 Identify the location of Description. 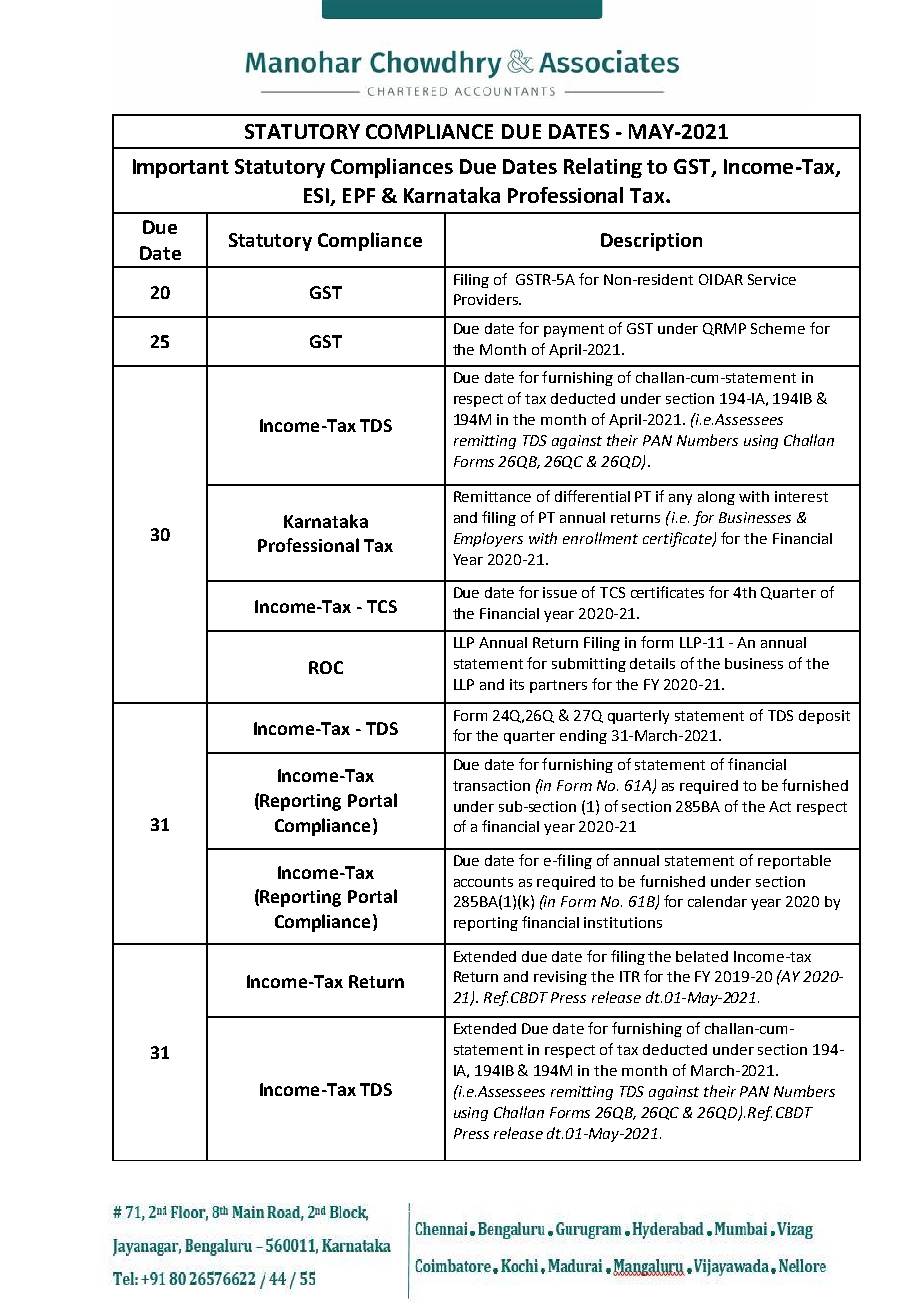
(651, 242).
